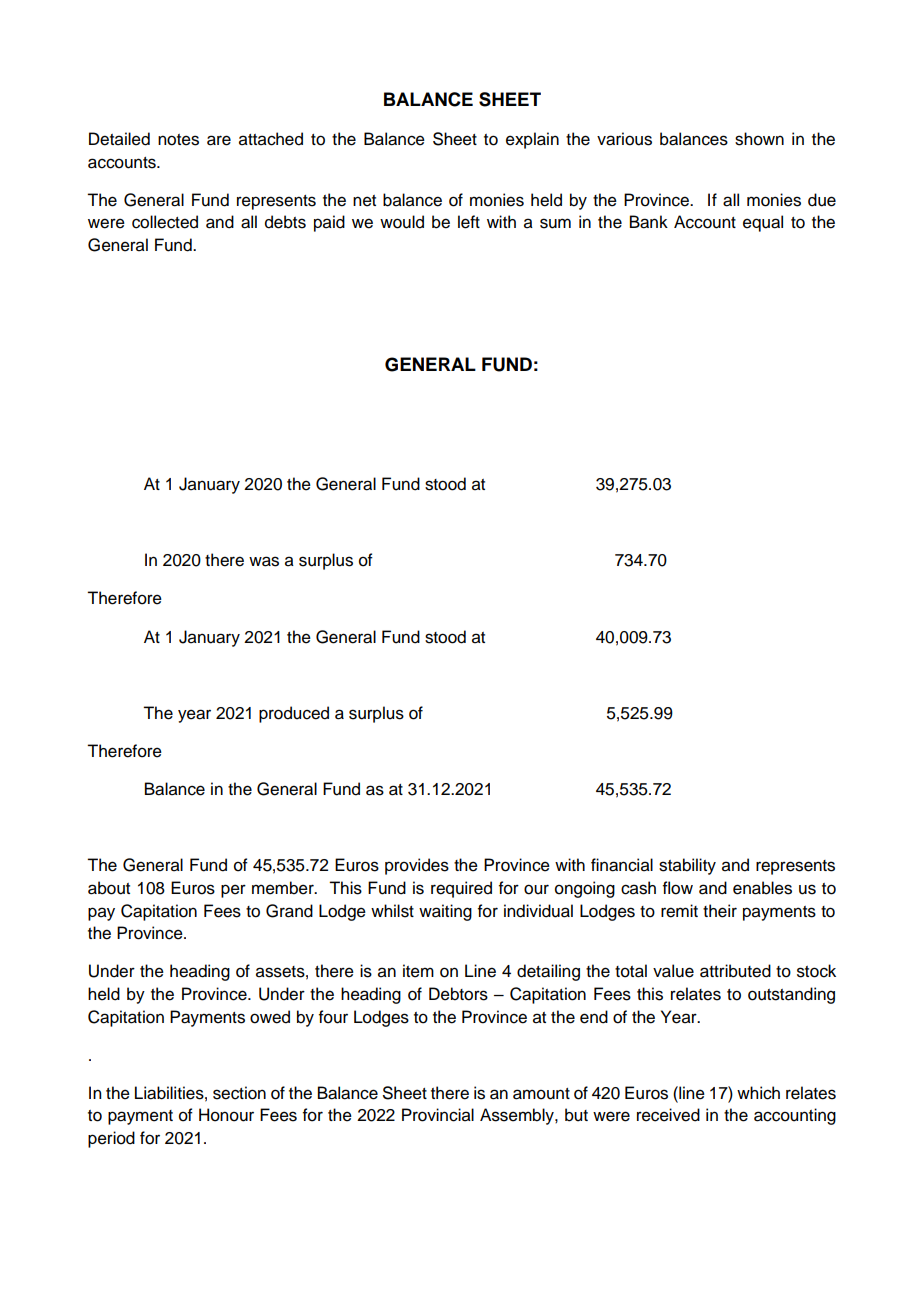 This screenshot has height=1308, width=924. I want to click on was, so click(264, 561).
